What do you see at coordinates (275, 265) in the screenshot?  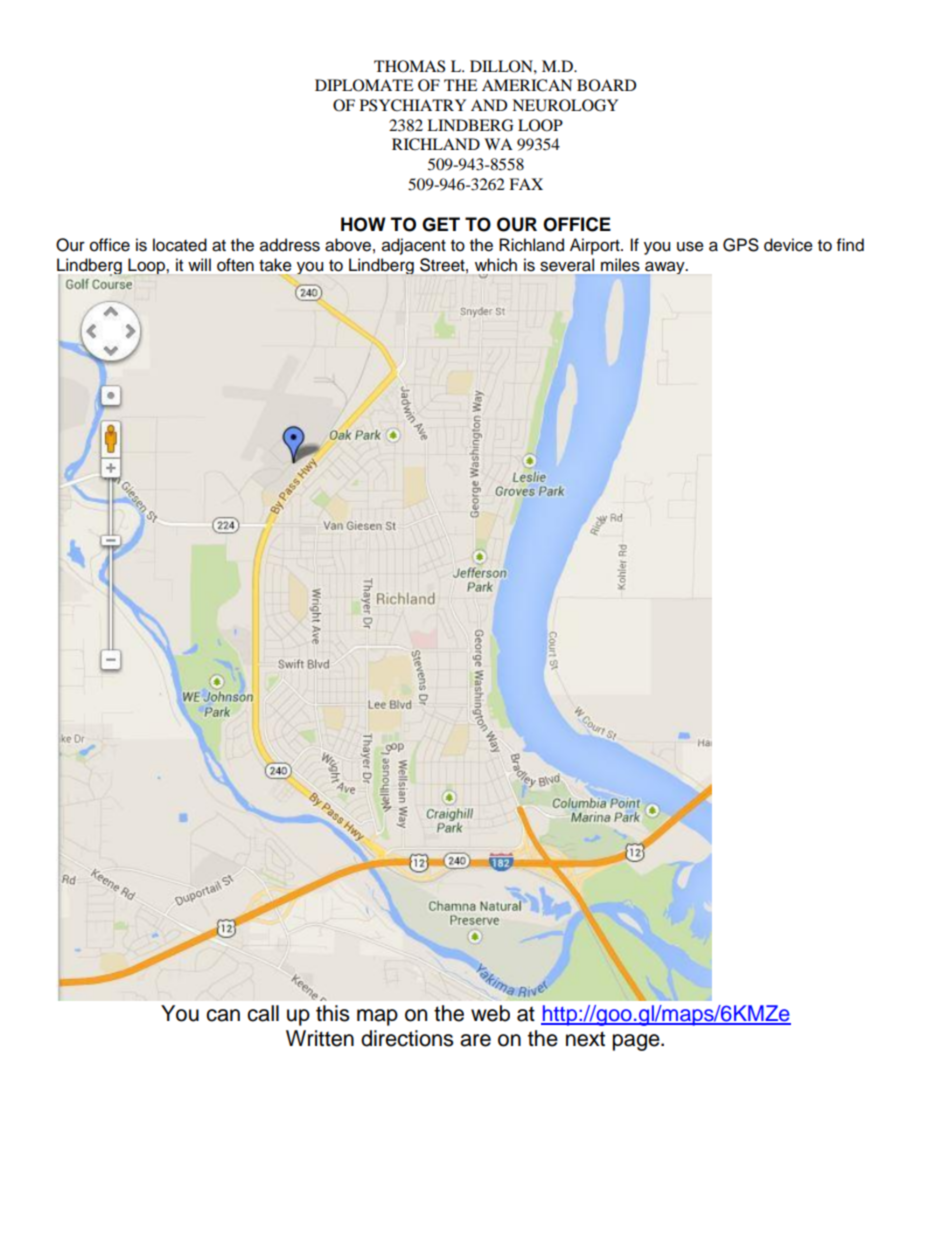 I see `take` at bounding box center [275, 265].
